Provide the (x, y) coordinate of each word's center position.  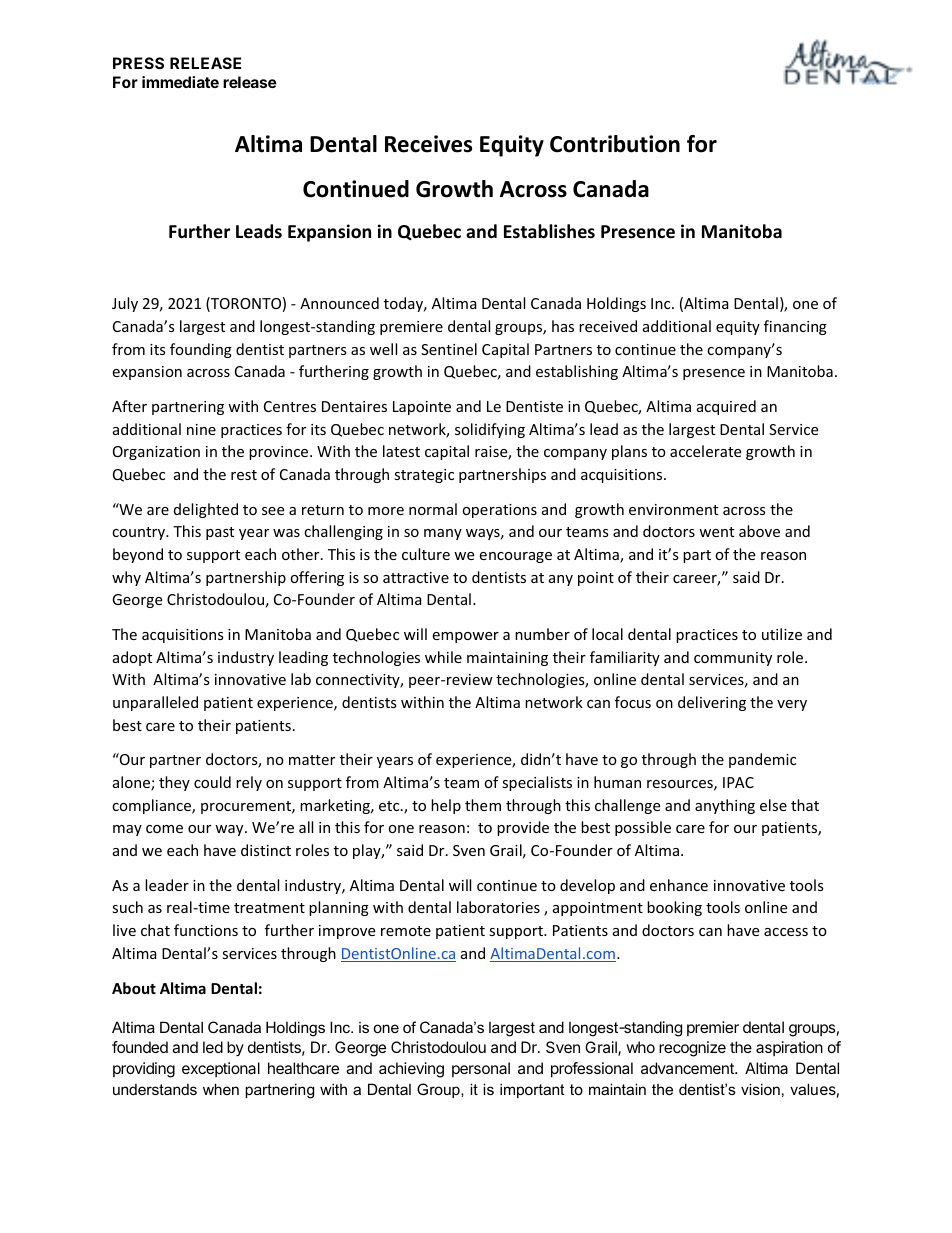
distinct (266, 850)
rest (244, 475)
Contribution (615, 144)
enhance (679, 885)
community (733, 659)
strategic (424, 476)
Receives (428, 144)
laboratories (498, 907)
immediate (180, 82)
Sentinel (449, 349)
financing (795, 327)
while (443, 657)
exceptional (221, 1069)
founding (201, 350)
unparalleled (155, 703)
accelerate (705, 451)
